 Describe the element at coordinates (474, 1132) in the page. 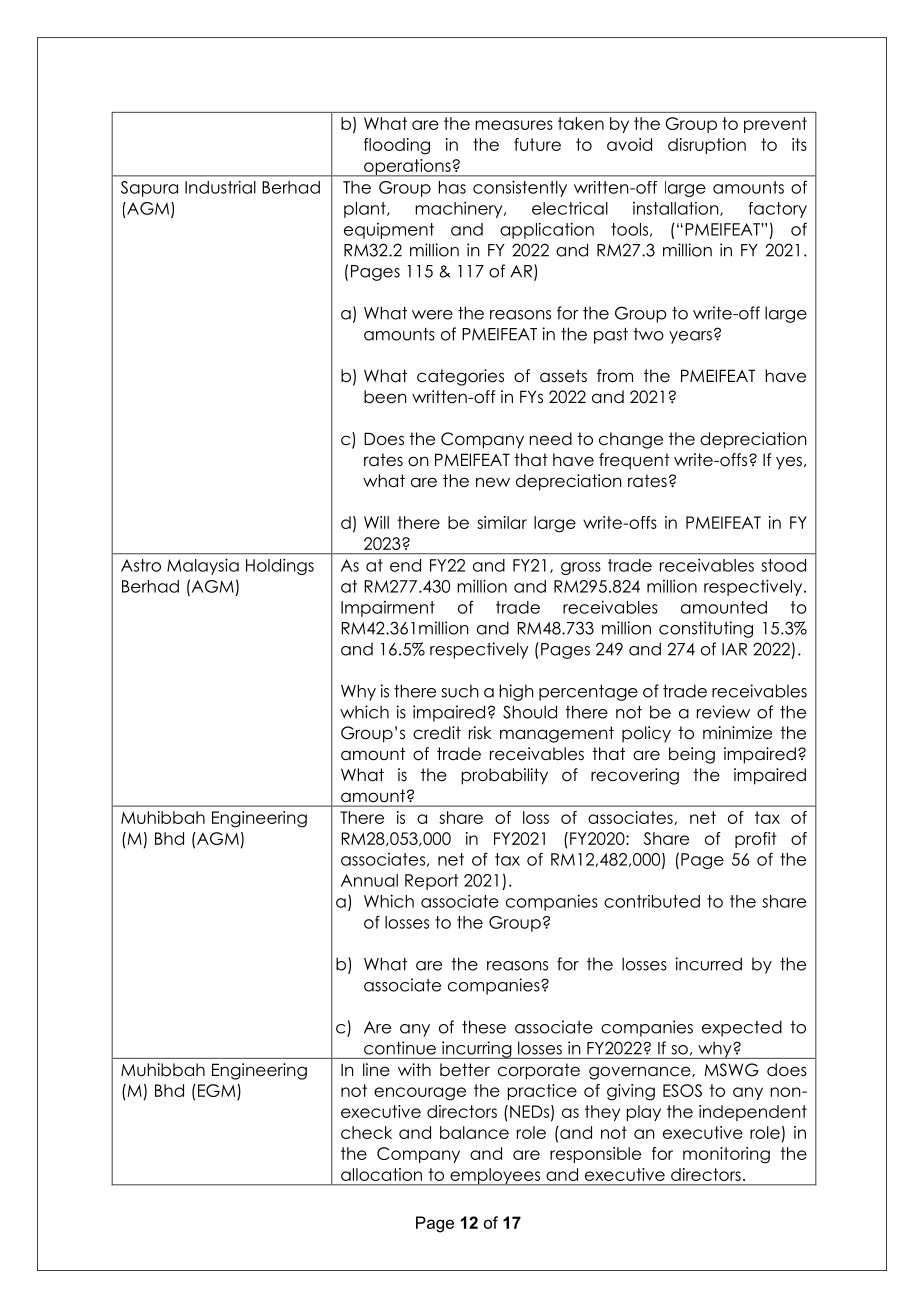

I see `balance` at that location.
